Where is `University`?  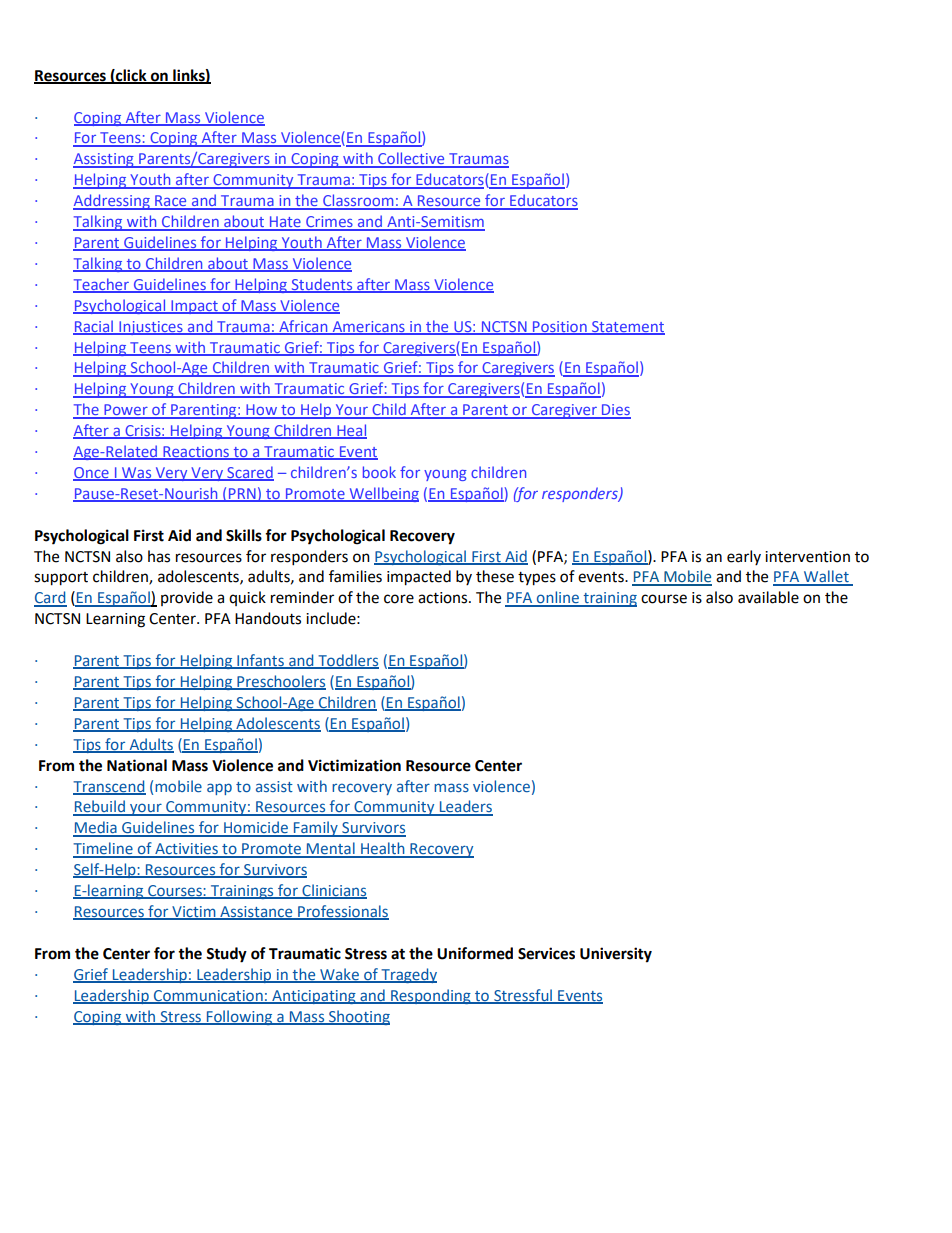
University is located at coordinates (616, 955).
